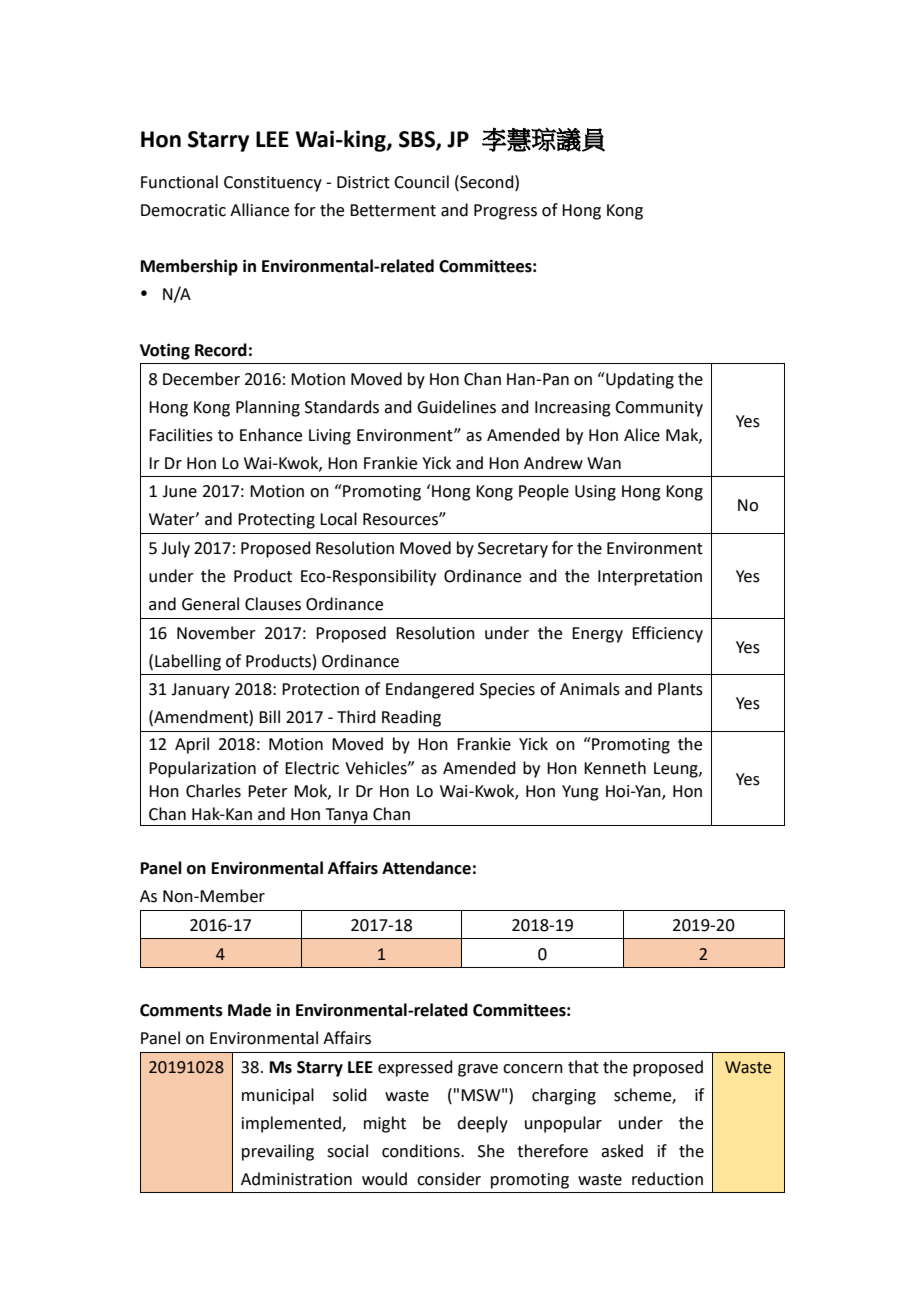 The height and width of the screenshot is (1308, 924). Describe the element at coordinates (505, 212) in the screenshot. I see `Progress` at that location.
